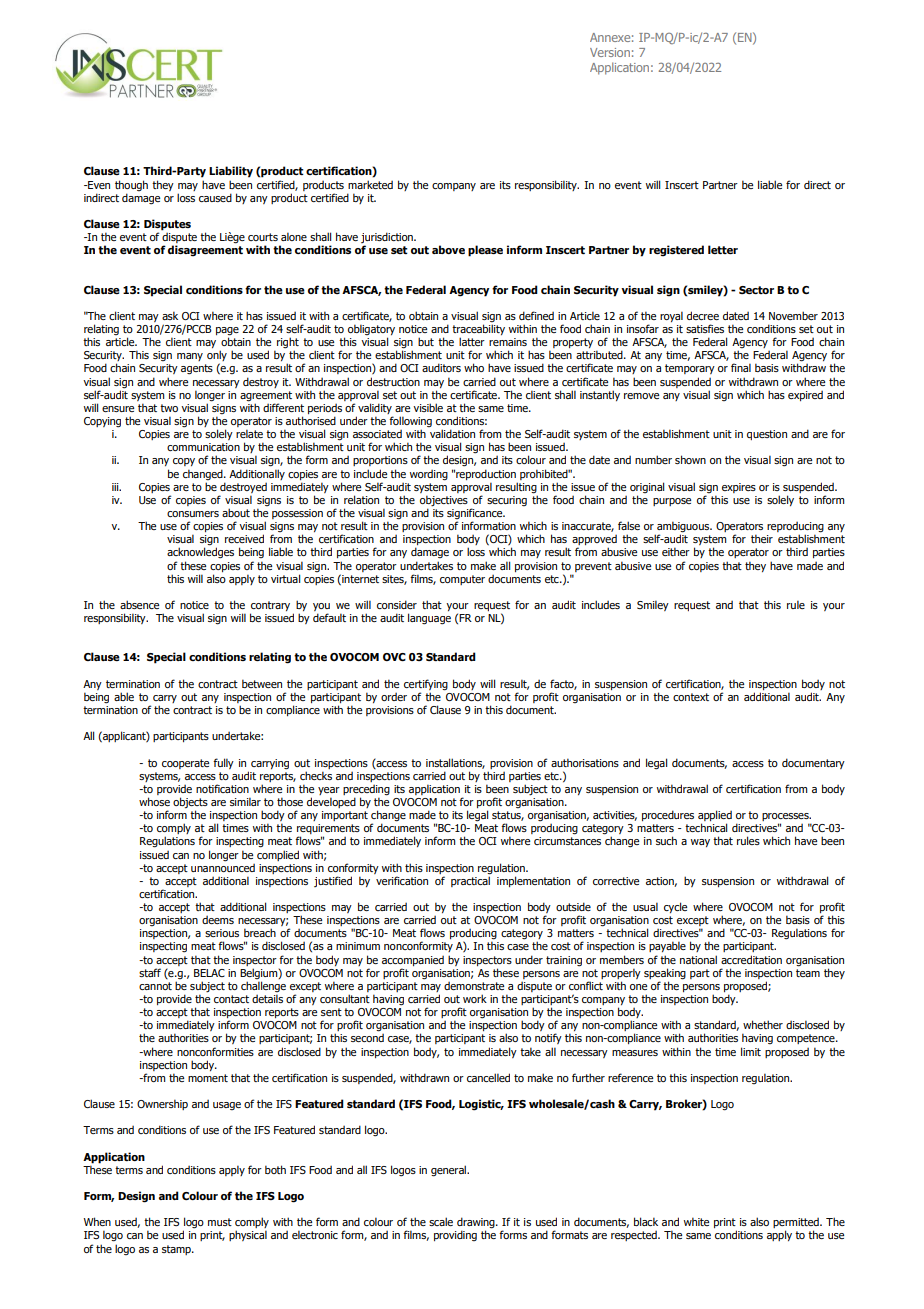 This page has width=924, height=1309. Describe the element at coordinates (610, 52) in the page. I see `Version` at that location.
